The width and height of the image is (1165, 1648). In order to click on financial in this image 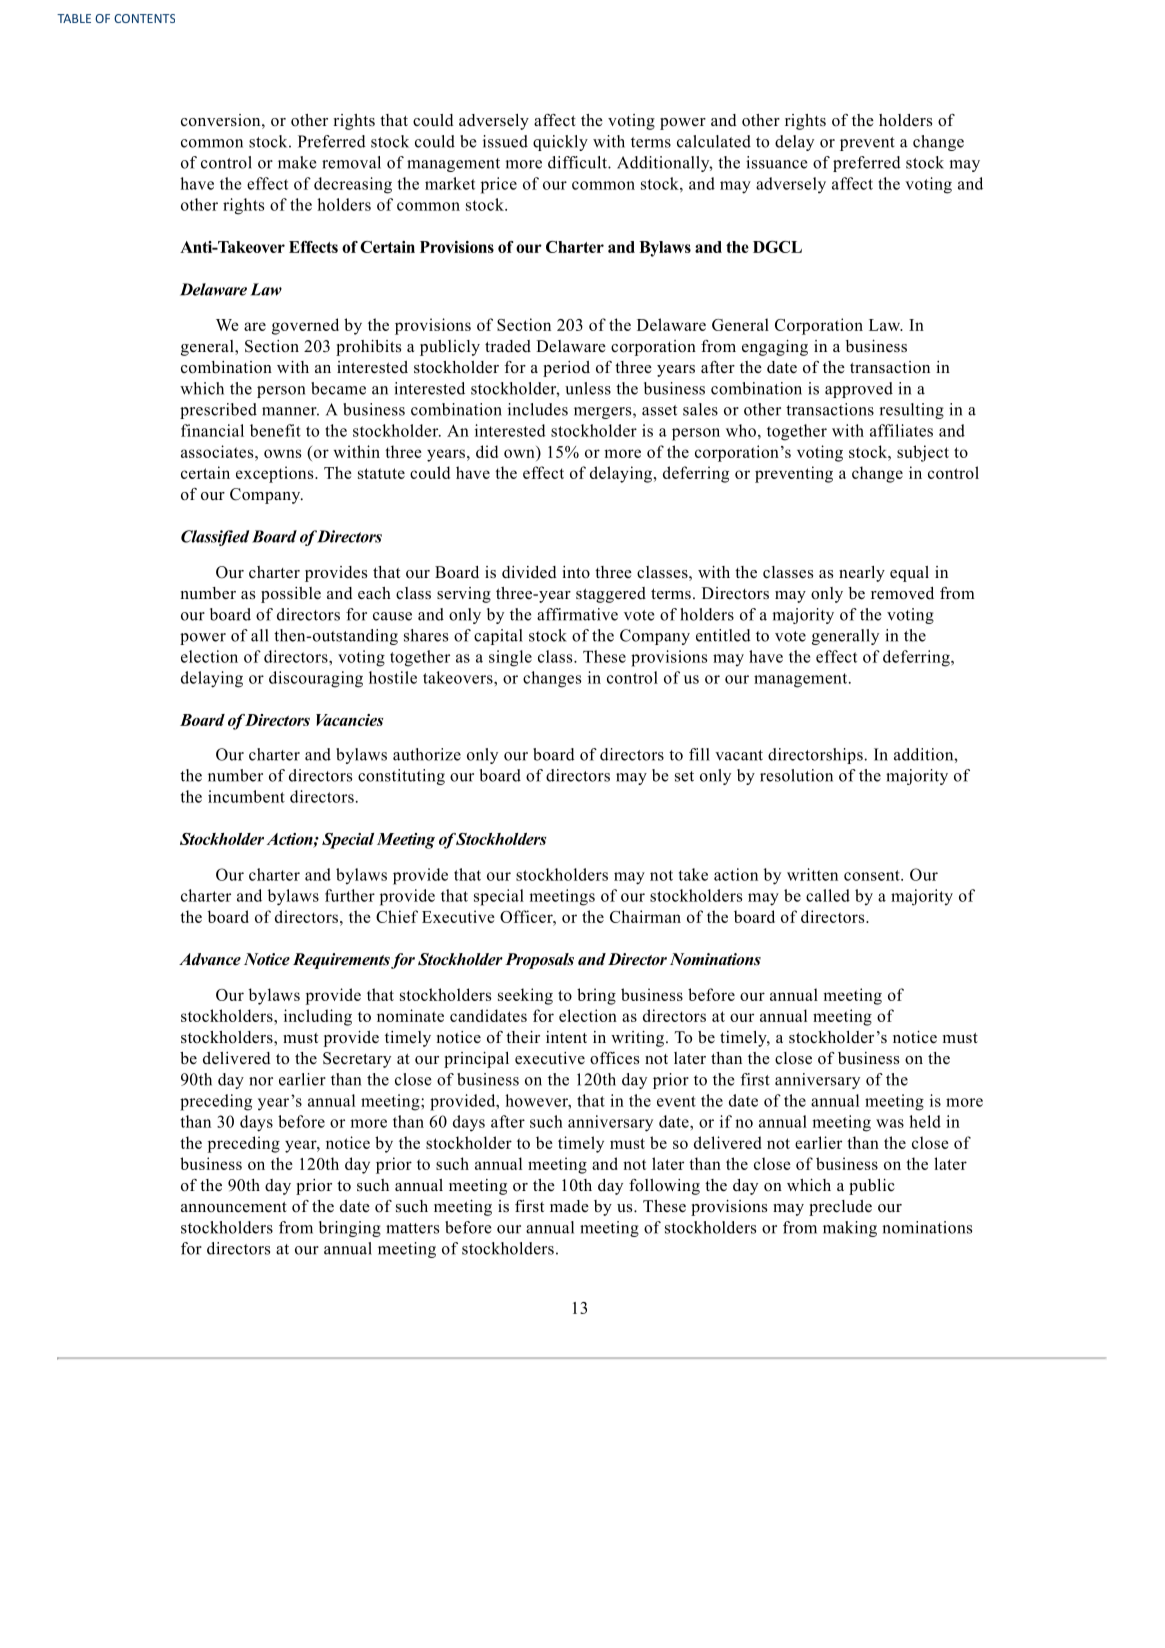, I will do `click(212, 430)`.
